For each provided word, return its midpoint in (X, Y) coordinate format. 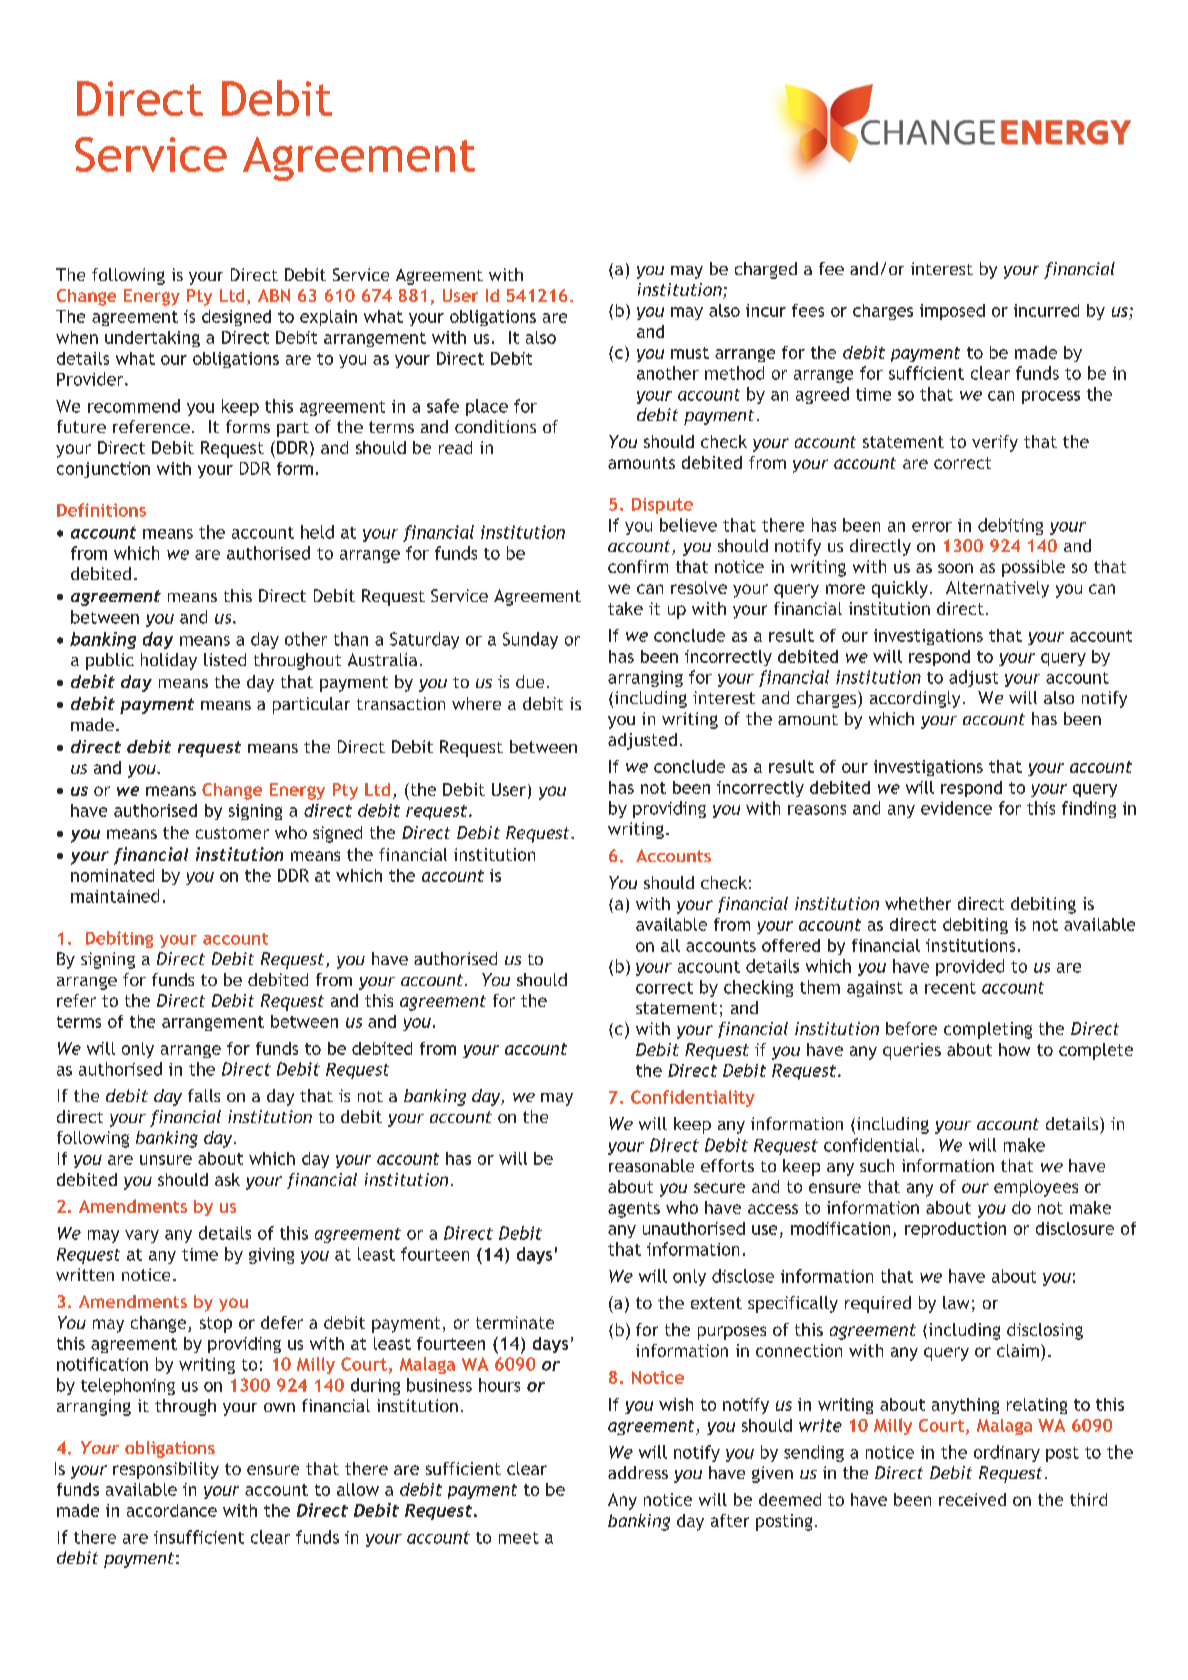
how (1014, 1049)
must (690, 353)
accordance (172, 1510)
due (530, 681)
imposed (952, 312)
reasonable (651, 1165)
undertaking (152, 339)
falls (204, 1095)
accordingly (915, 699)
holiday (169, 661)
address (638, 1472)
